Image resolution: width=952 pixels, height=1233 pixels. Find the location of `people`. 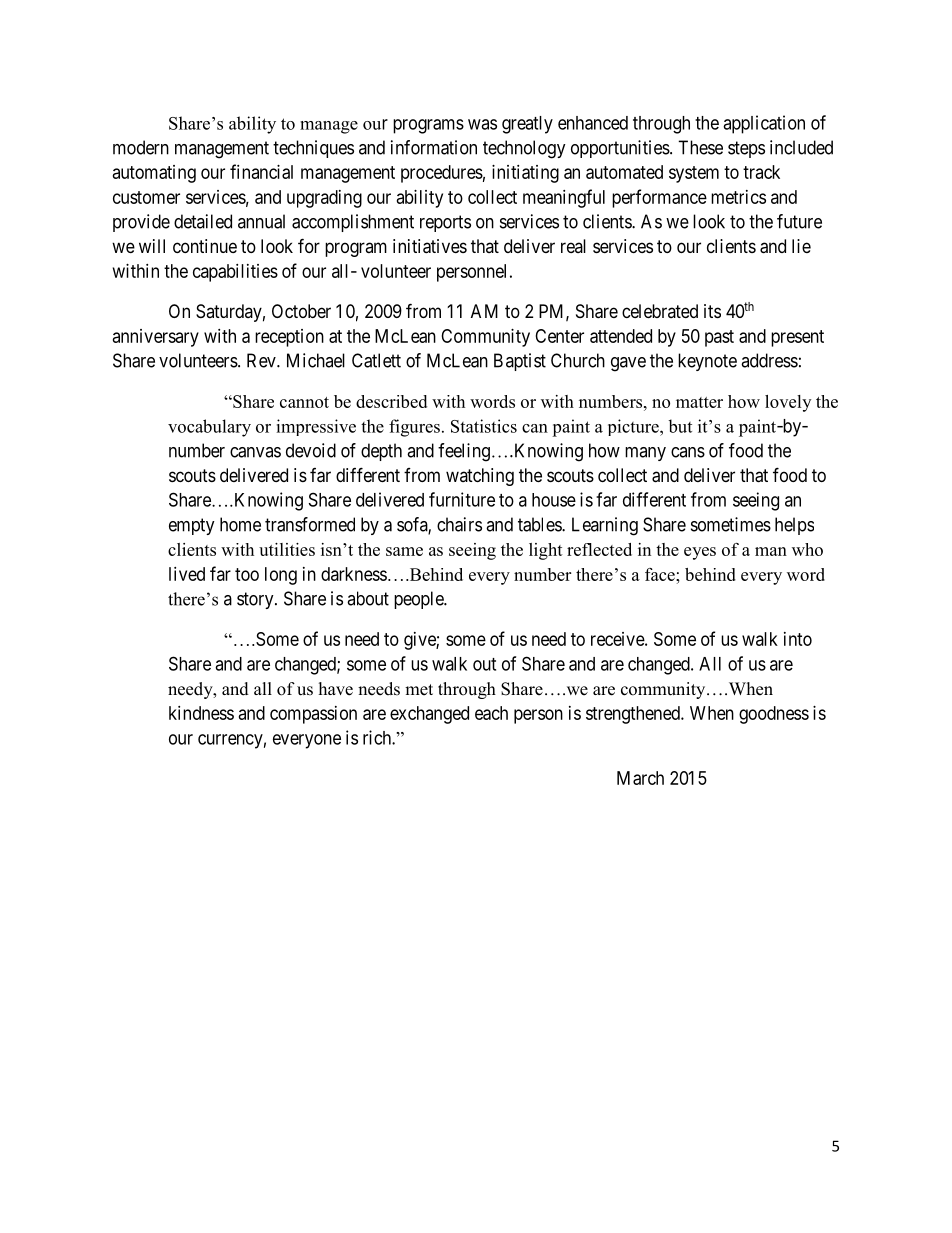

people is located at coordinates (419, 600).
